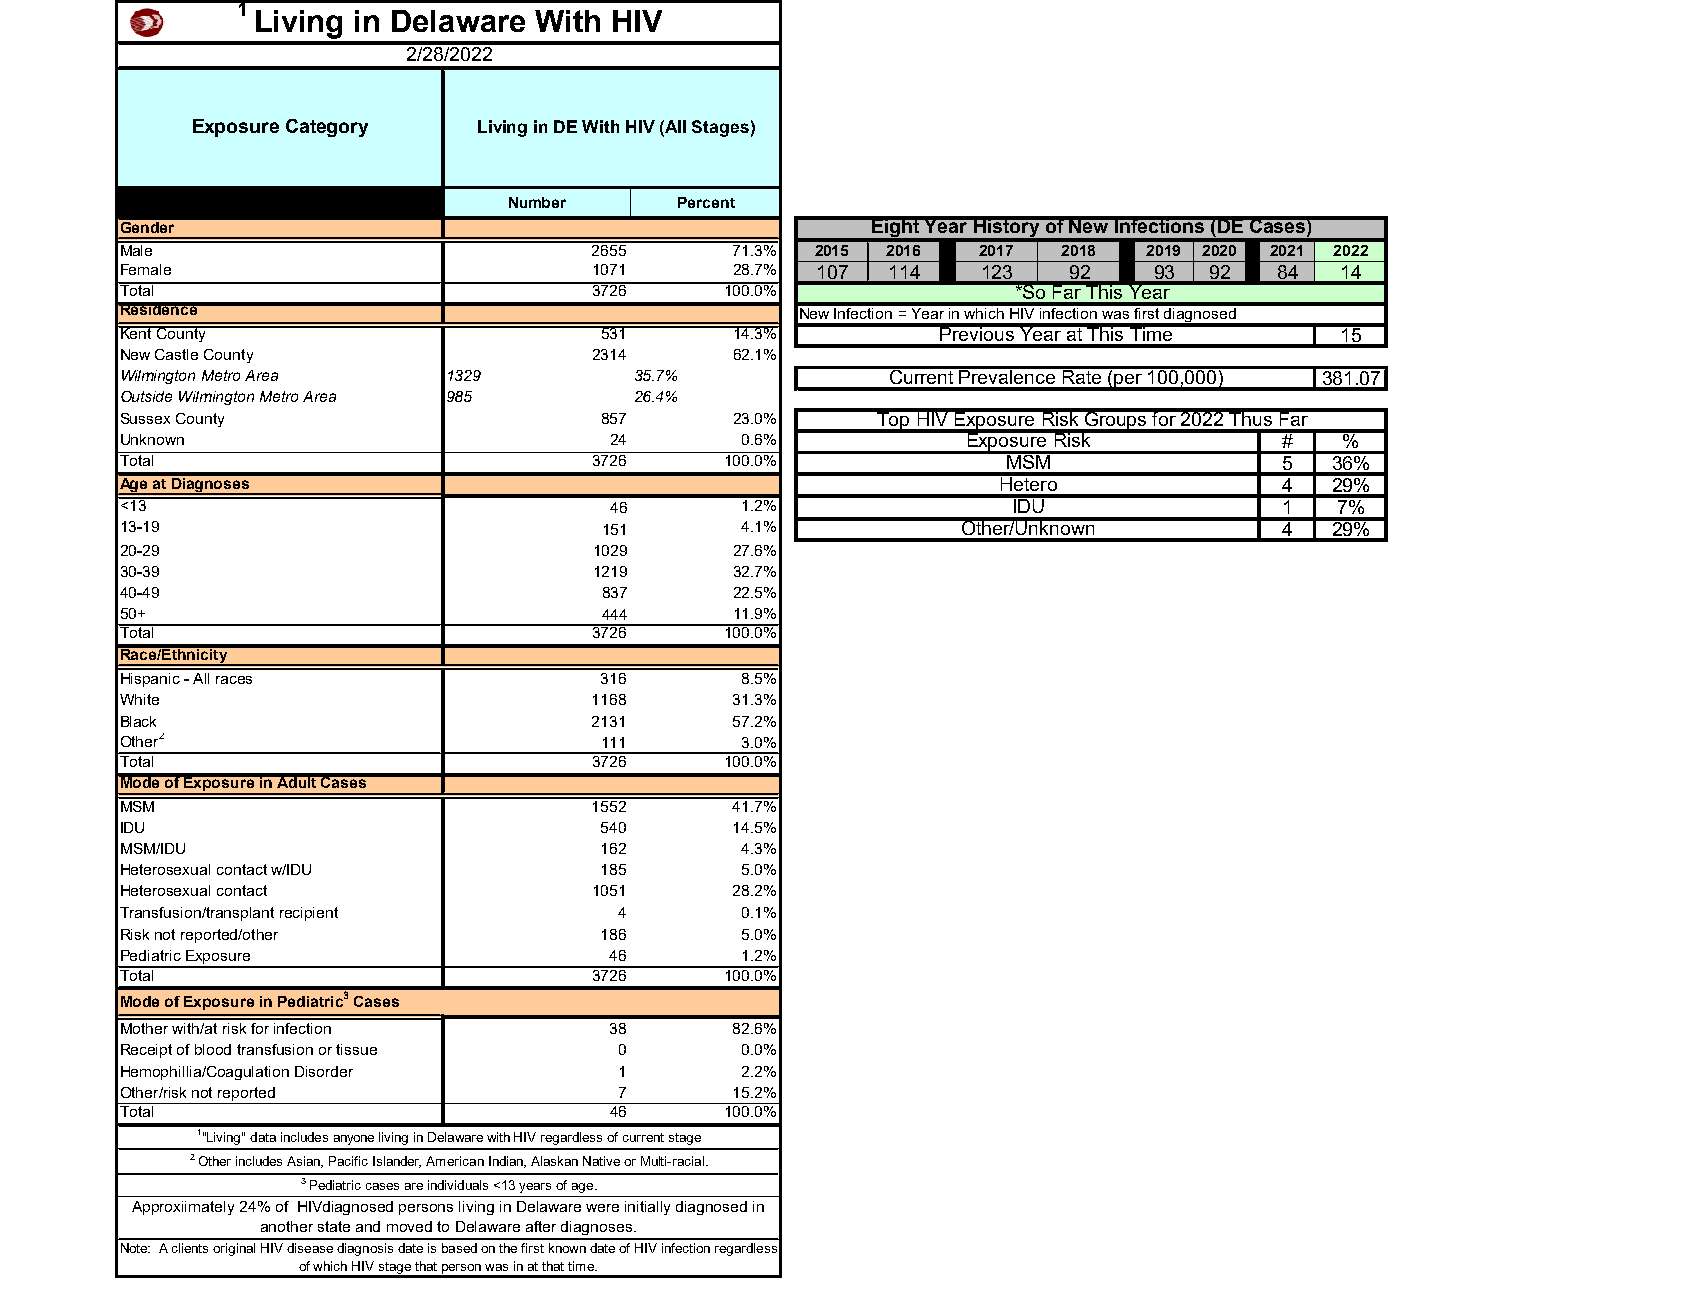 Image resolution: width=1688 pixels, height=1304 pixels. I want to click on Percent, so click(706, 202).
